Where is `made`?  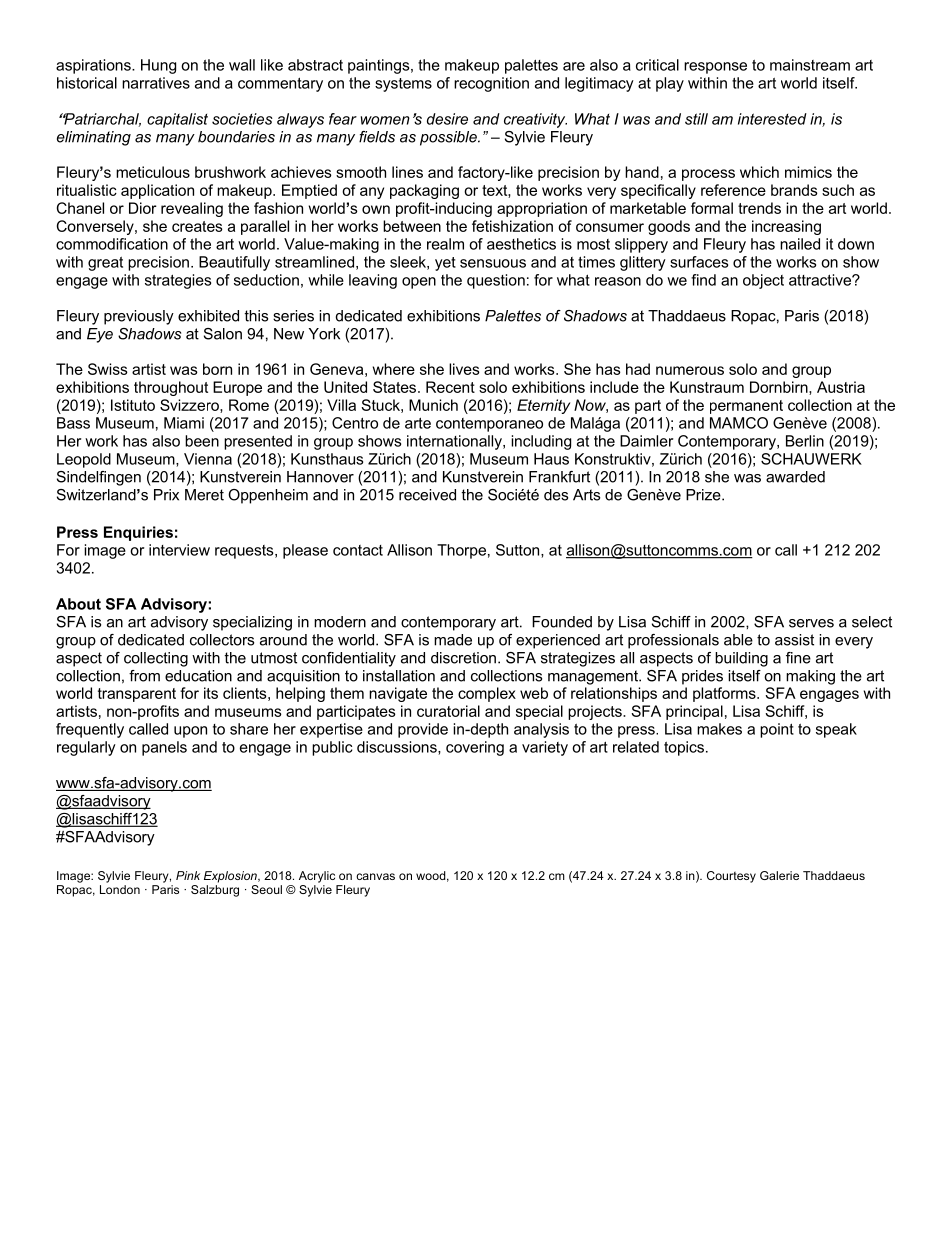 made is located at coordinates (453, 640).
